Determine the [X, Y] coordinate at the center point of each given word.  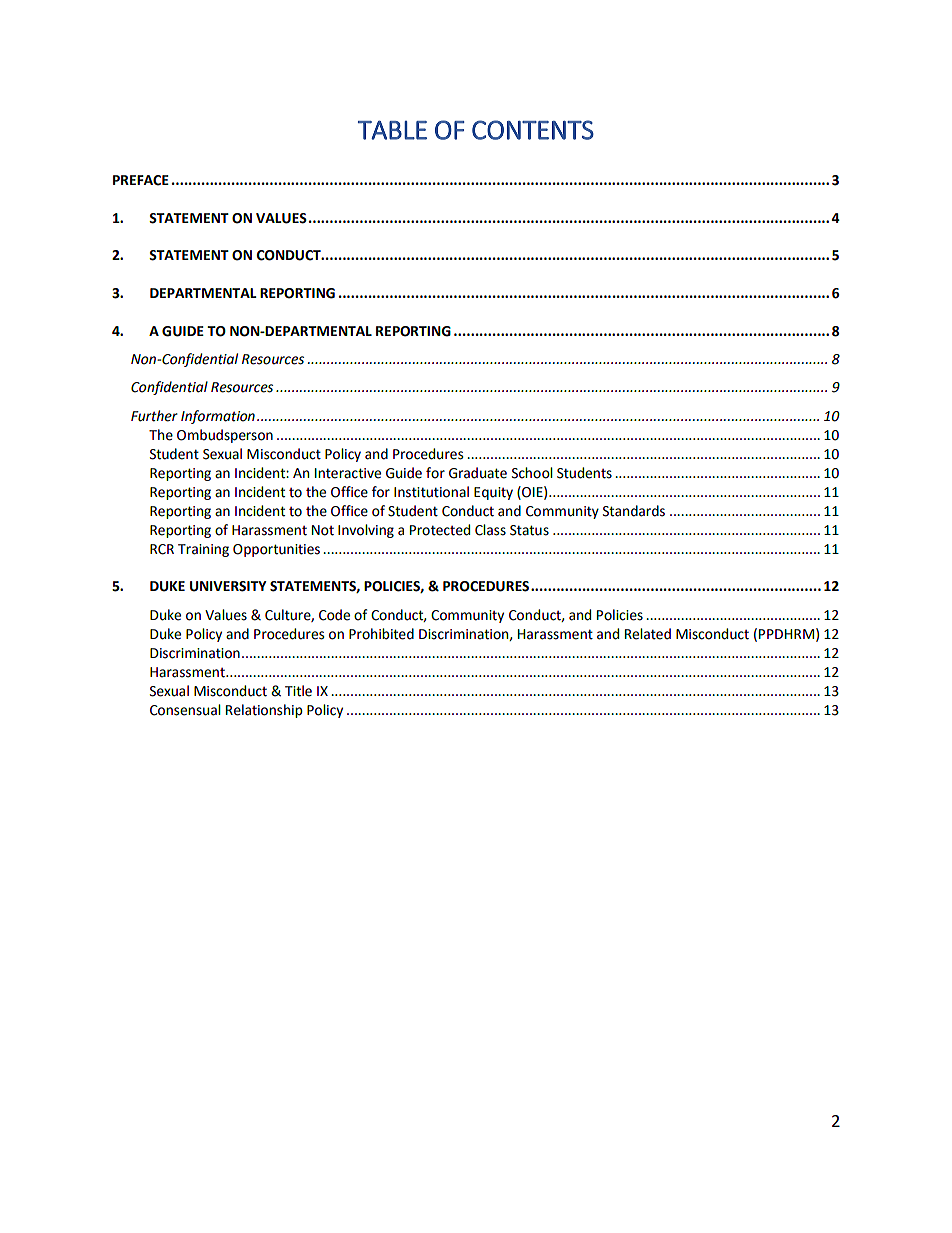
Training [203, 550]
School [532, 473]
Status [529, 530]
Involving [366, 531]
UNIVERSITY [228, 586]
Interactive [348, 473]
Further [154, 416]
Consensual [185, 710]
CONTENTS [533, 130]
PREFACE [141, 180]
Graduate [478, 473]
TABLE [392, 130]
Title [298, 691]
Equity [493, 493]
